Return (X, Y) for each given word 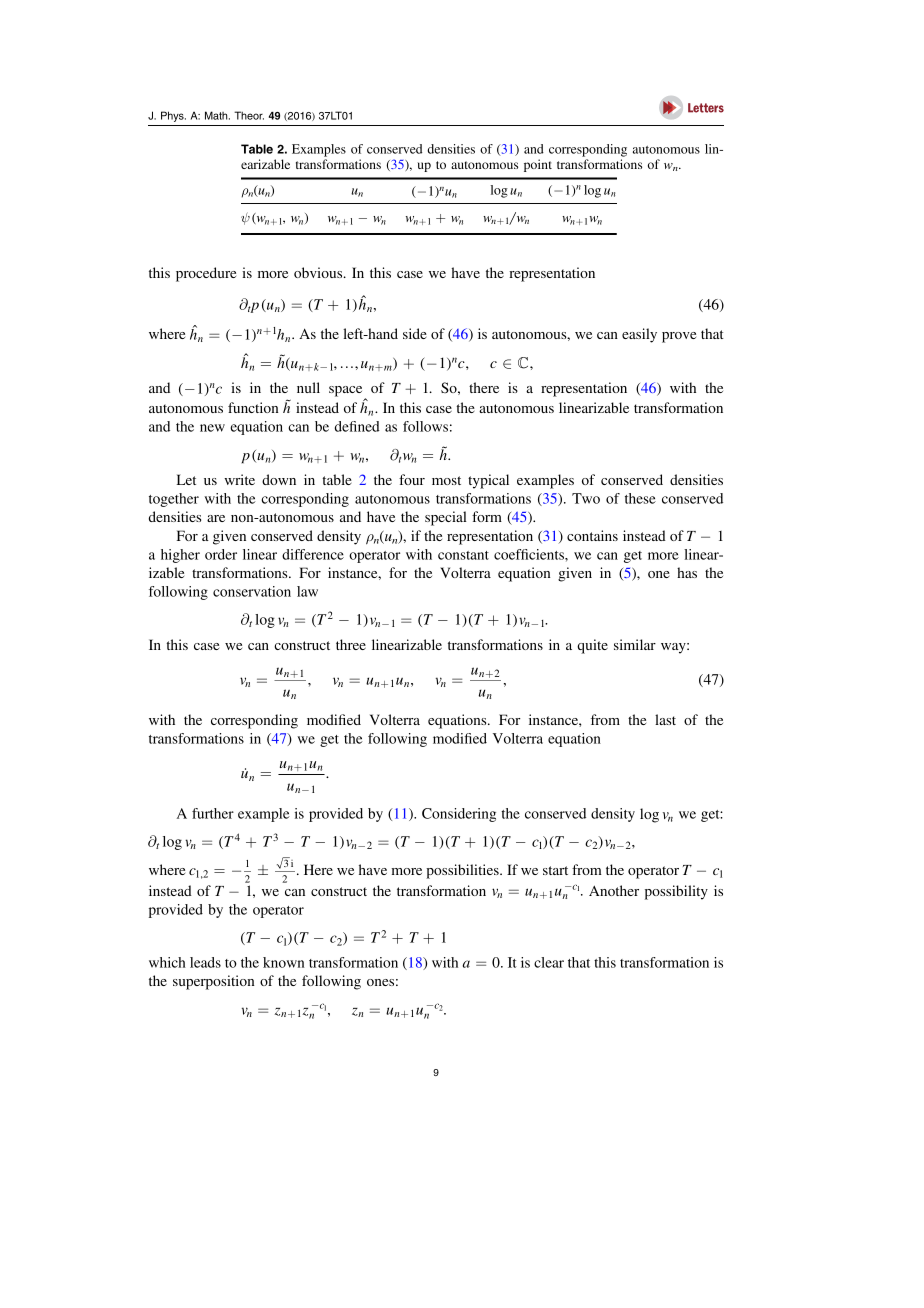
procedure (206, 274)
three (351, 644)
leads (205, 962)
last (665, 719)
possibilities (463, 871)
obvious (319, 272)
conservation (252, 591)
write (239, 479)
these (640, 498)
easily (639, 335)
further (213, 813)
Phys (173, 116)
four (412, 479)
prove (679, 337)
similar (635, 644)
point (538, 165)
